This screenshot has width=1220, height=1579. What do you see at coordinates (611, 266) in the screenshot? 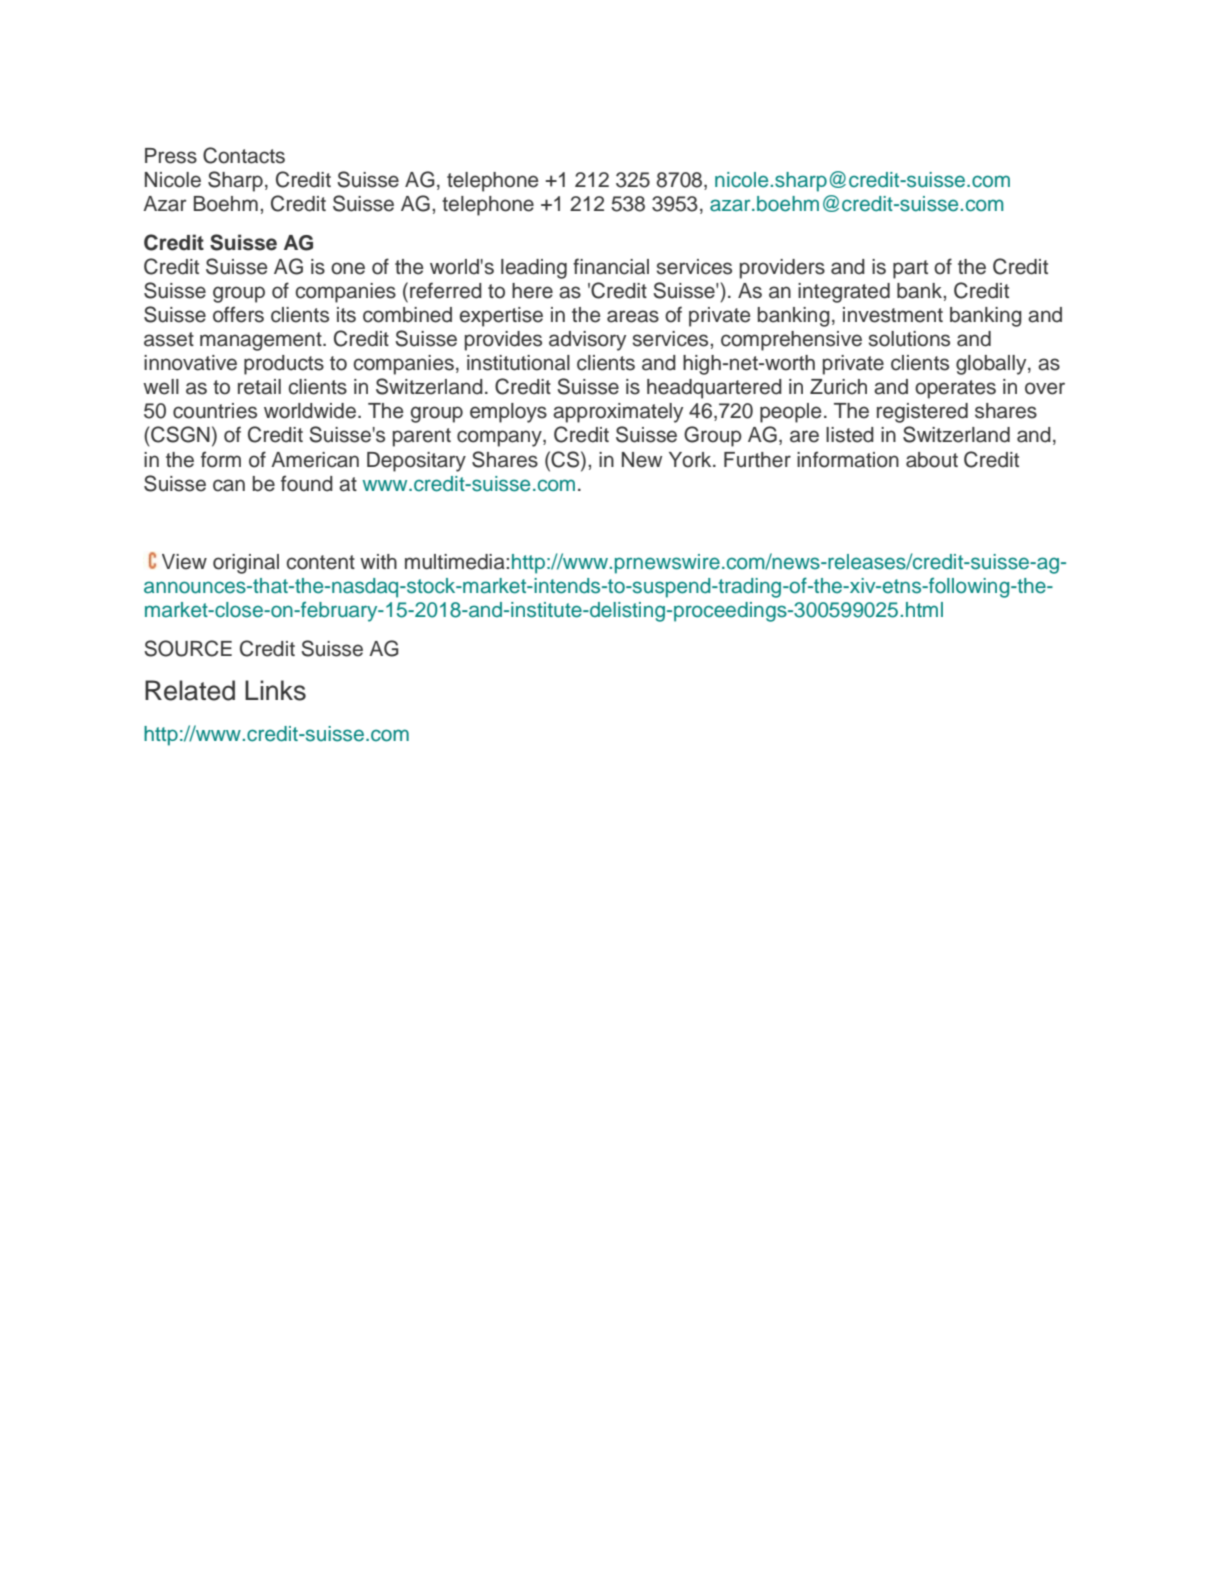
I see `financial` at bounding box center [611, 266].
